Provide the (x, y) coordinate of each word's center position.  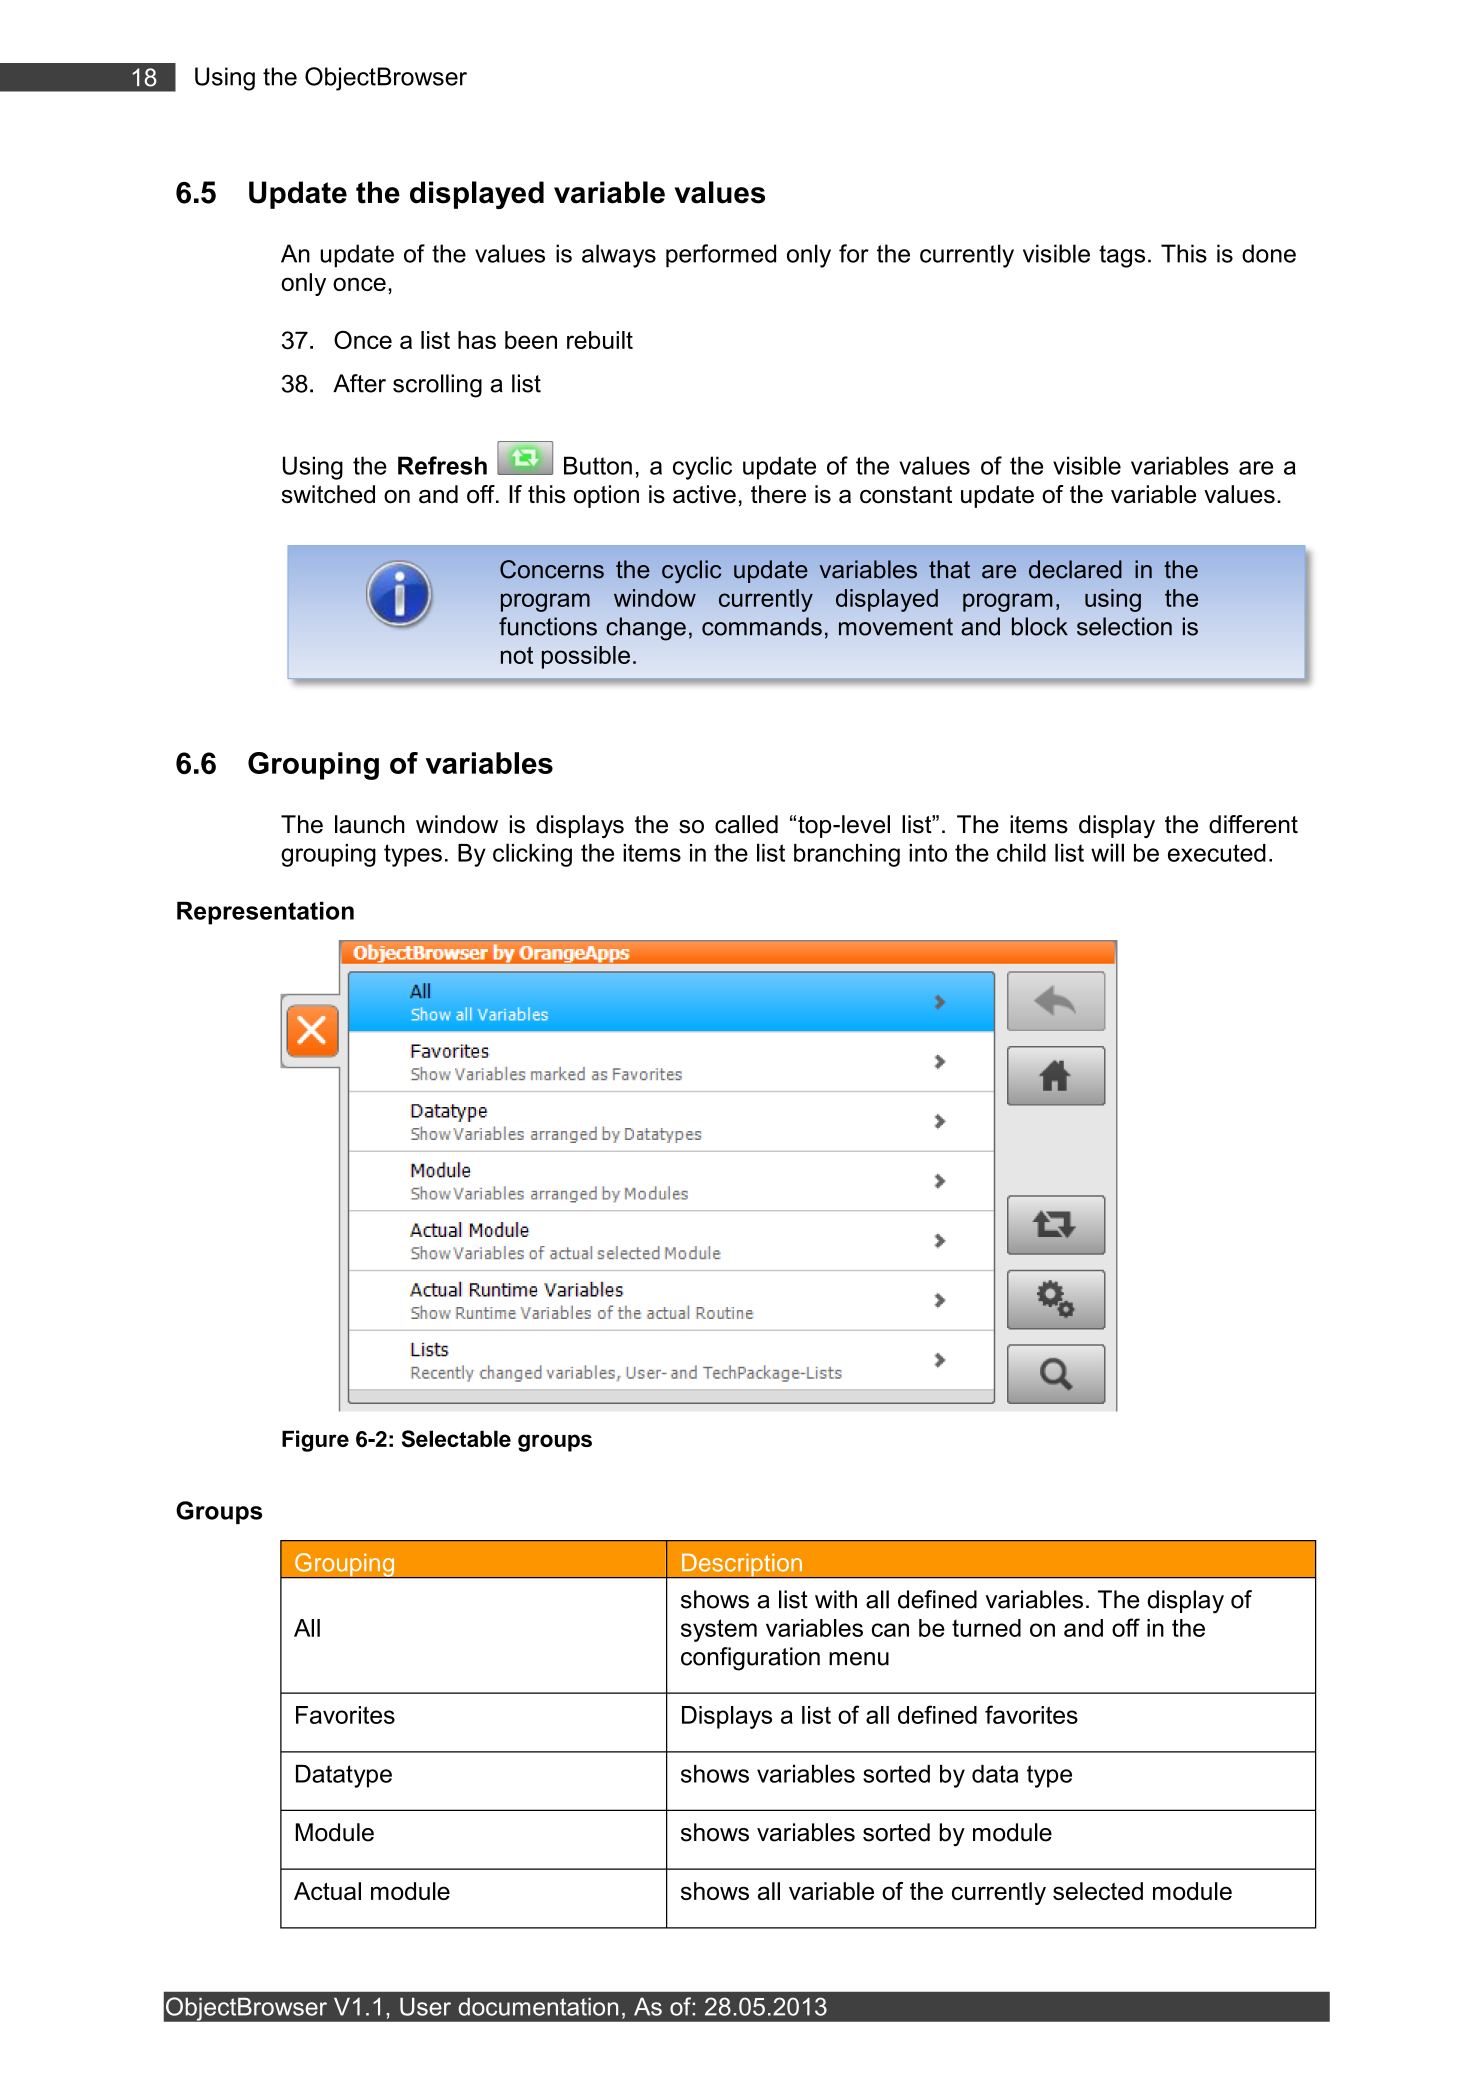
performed (721, 256)
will (1107, 852)
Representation (265, 913)
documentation (538, 2006)
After (359, 383)
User (425, 2006)
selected (1098, 1891)
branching (847, 855)
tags (1122, 256)
